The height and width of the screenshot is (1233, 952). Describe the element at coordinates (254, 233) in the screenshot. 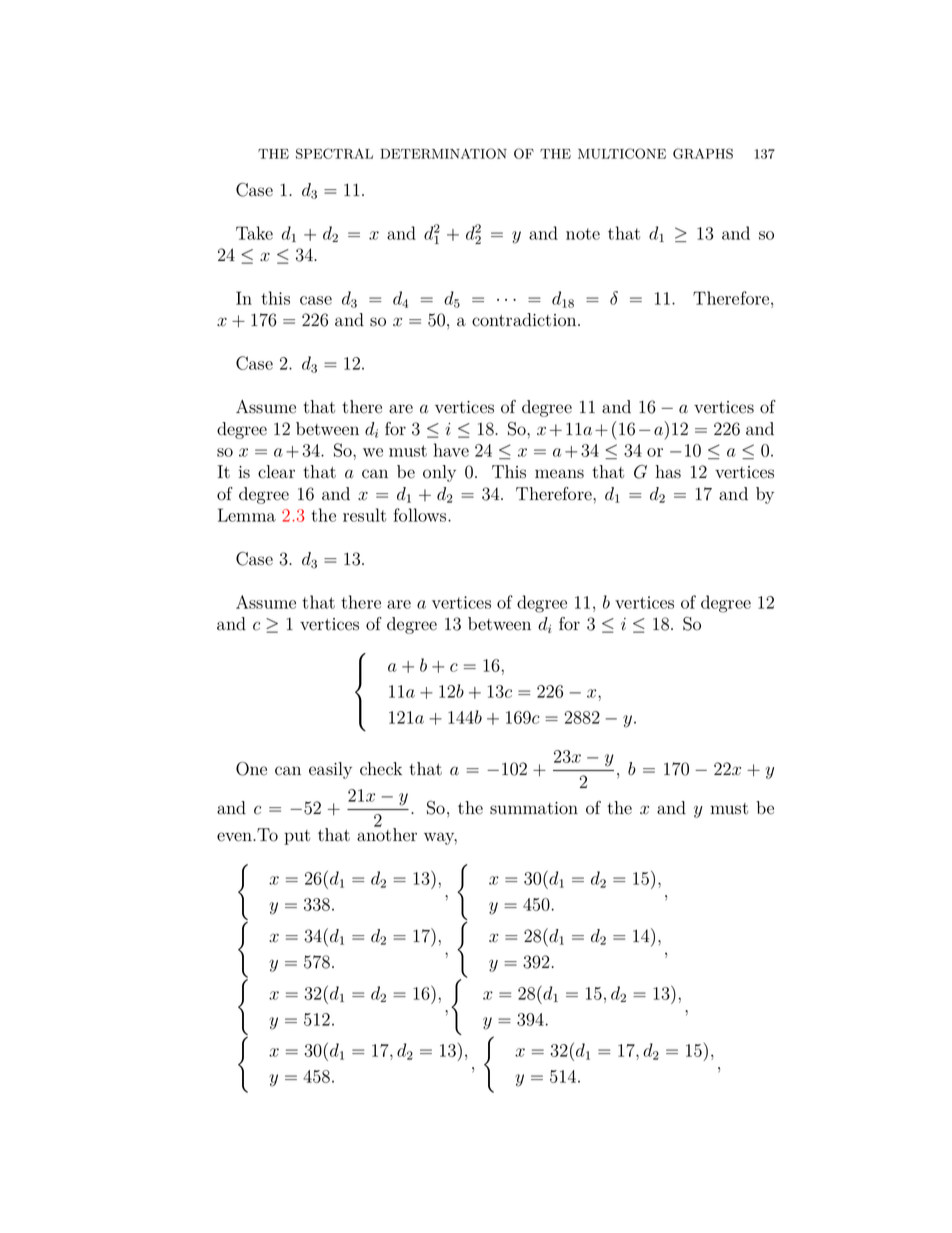

I see `Take` at that location.
